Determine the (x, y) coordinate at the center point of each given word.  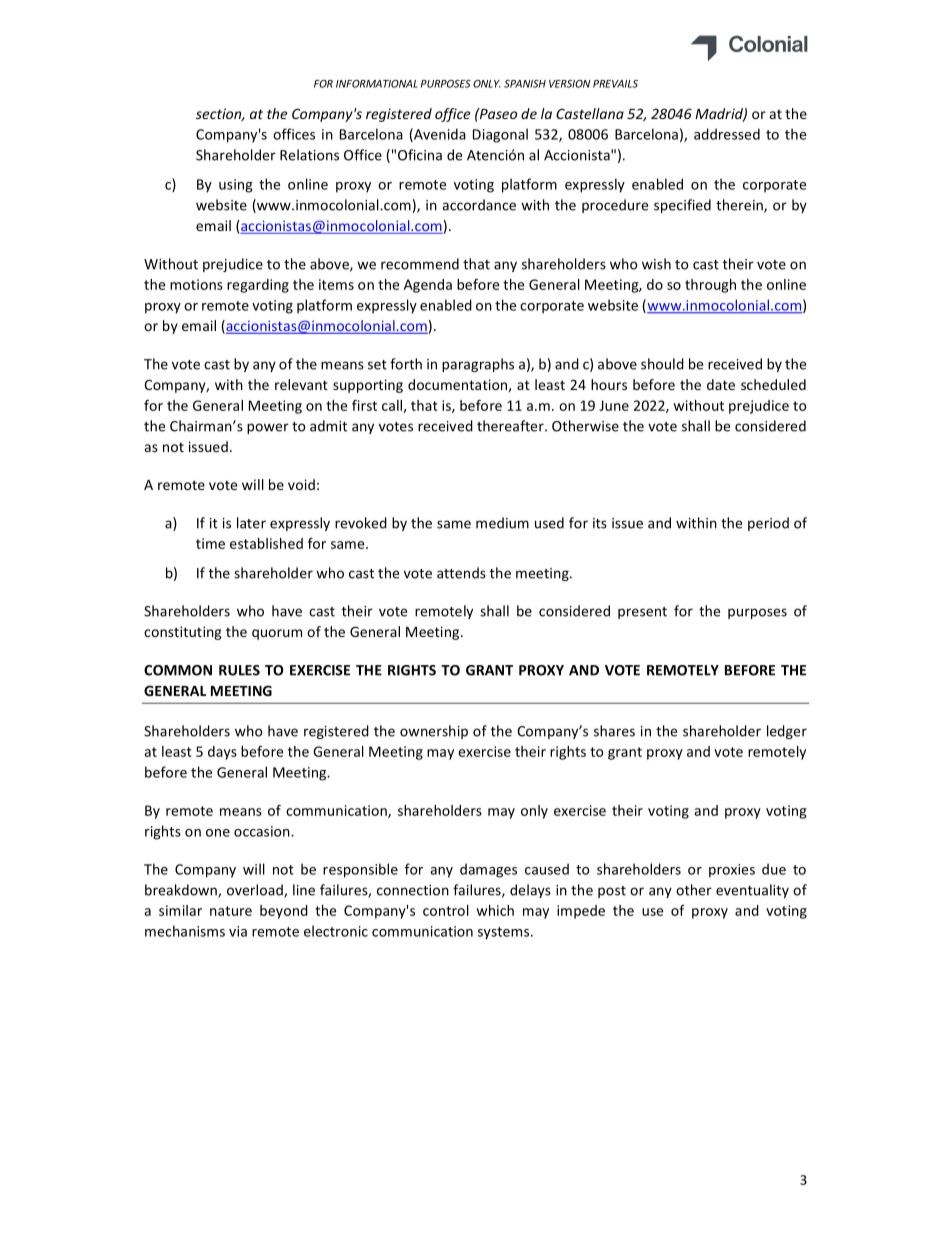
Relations (309, 155)
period (768, 524)
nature (231, 911)
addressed (727, 134)
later (251, 523)
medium (502, 523)
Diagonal (500, 135)
